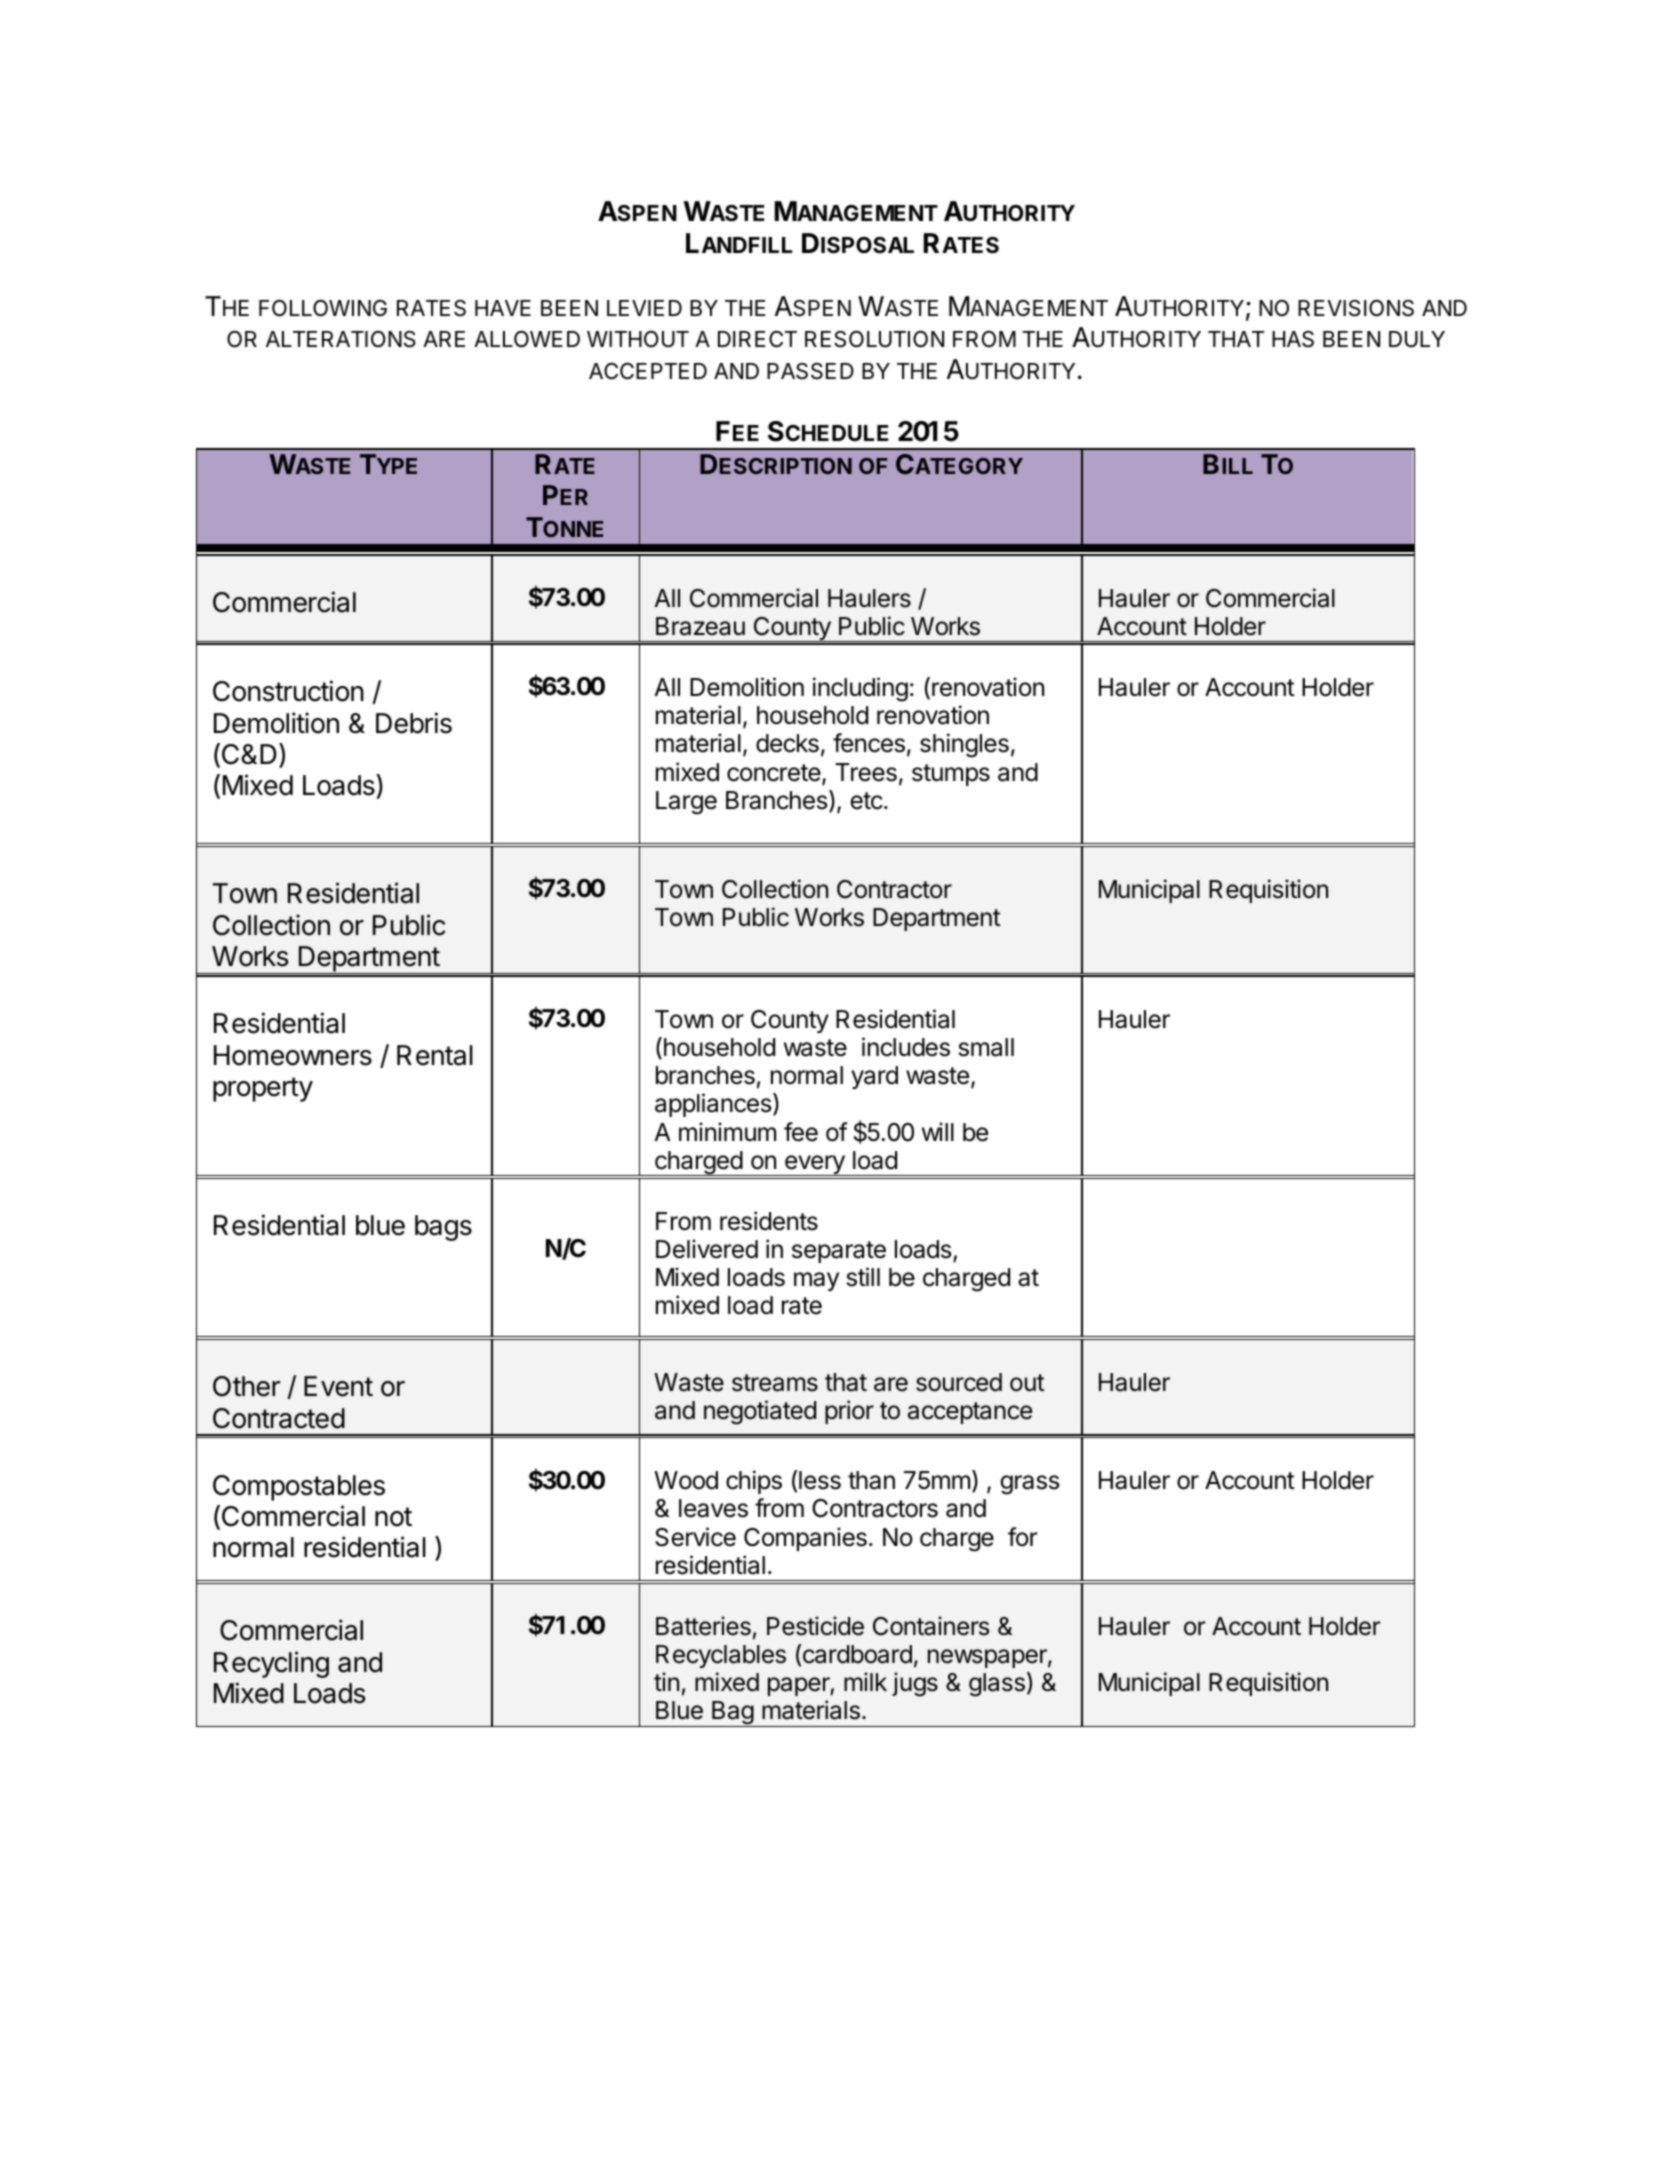 The image size is (1672, 2164). What do you see at coordinates (414, 723) in the document?
I see `Debris` at bounding box center [414, 723].
